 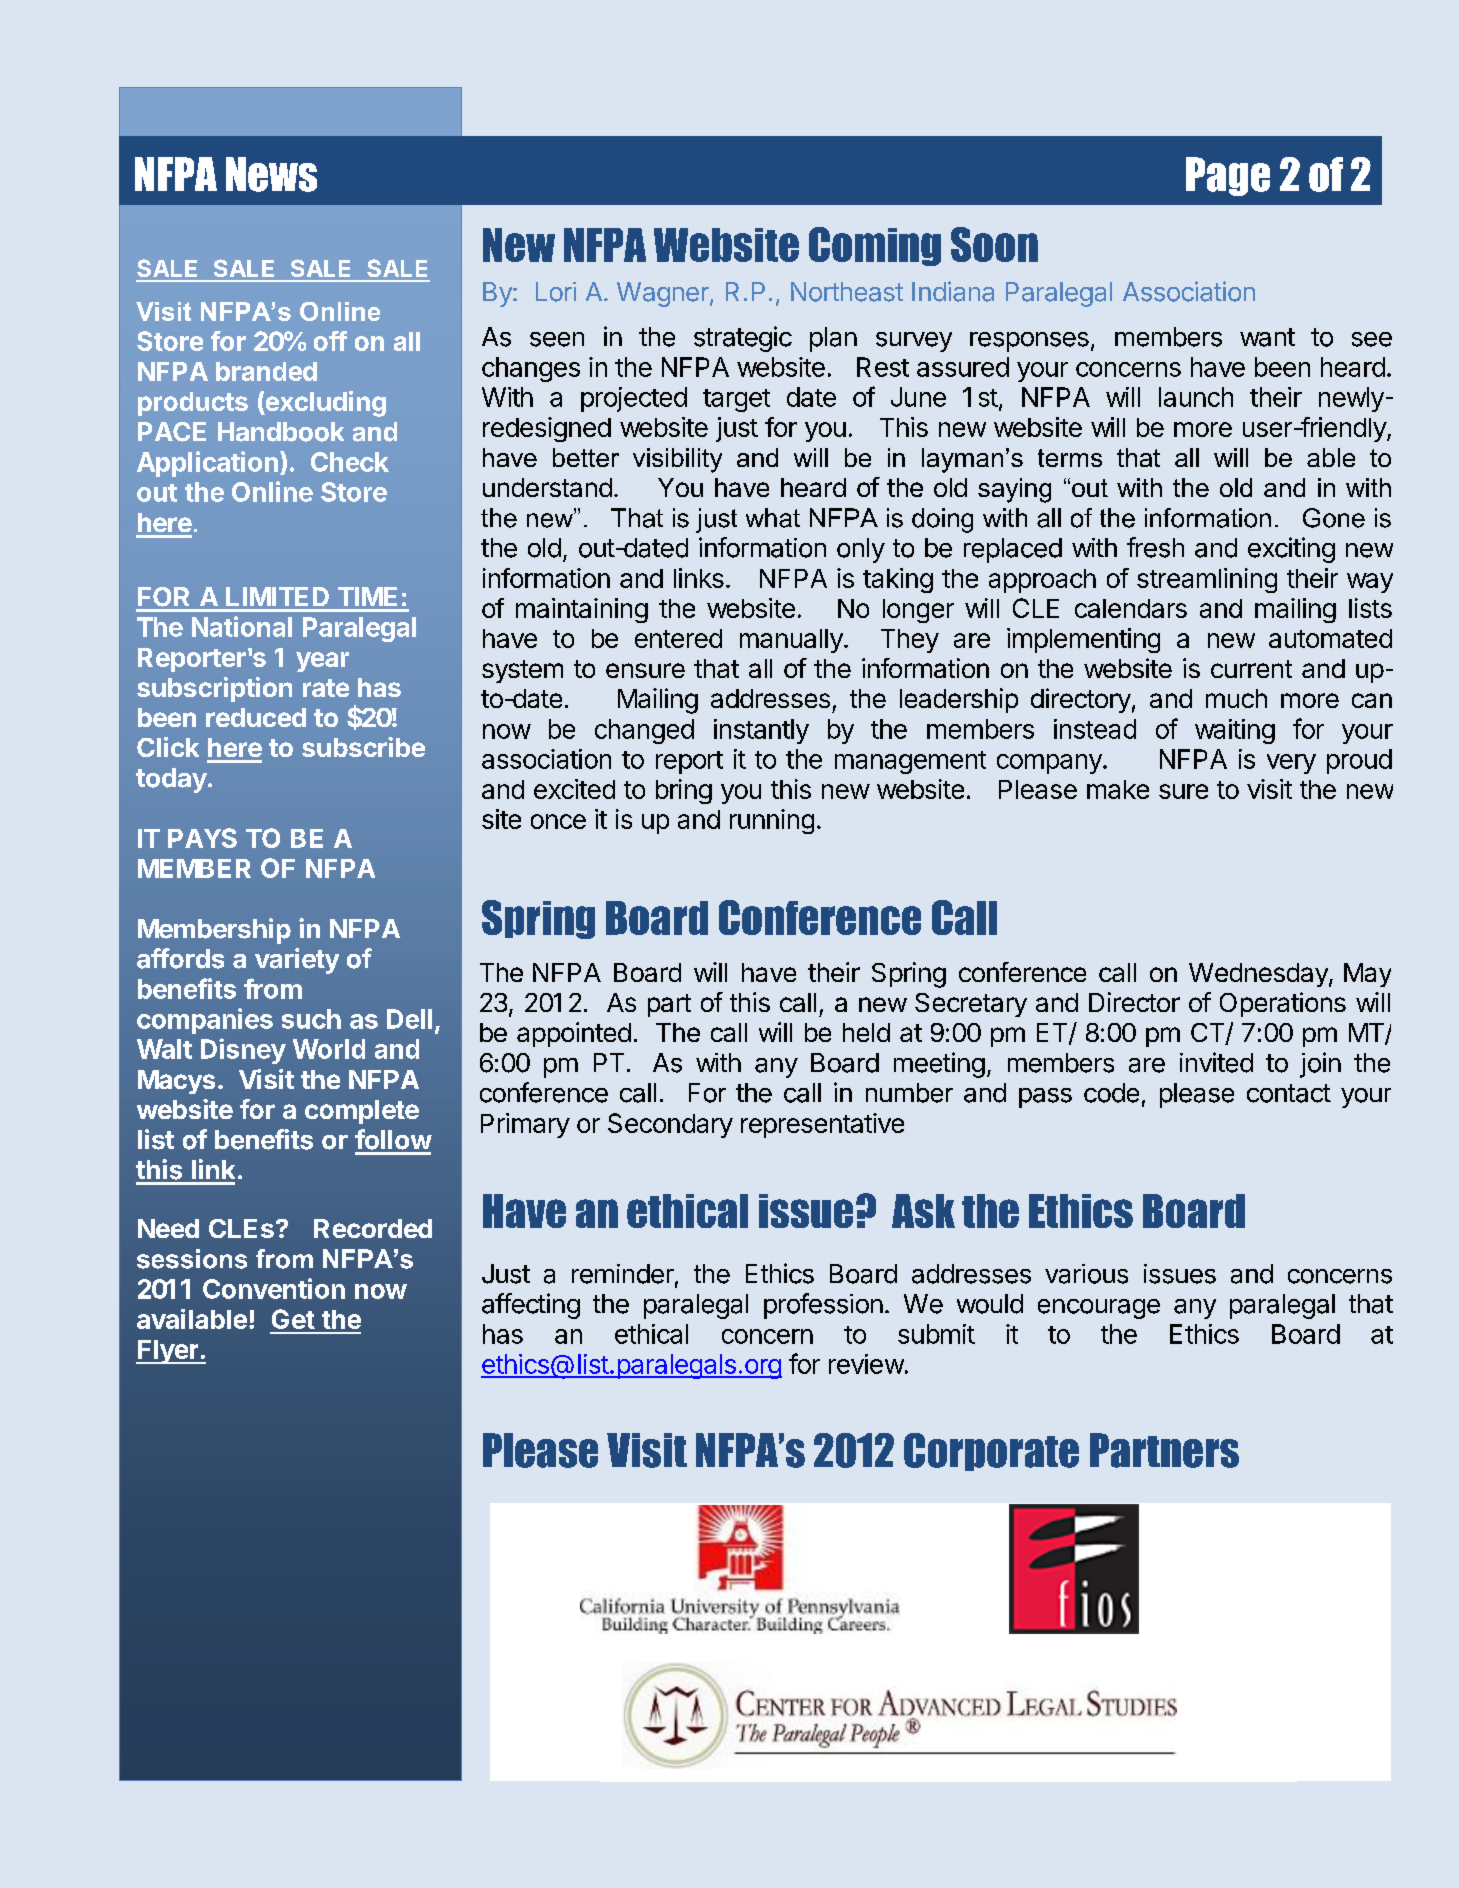 I want to click on Handbook, so click(x=281, y=432).
